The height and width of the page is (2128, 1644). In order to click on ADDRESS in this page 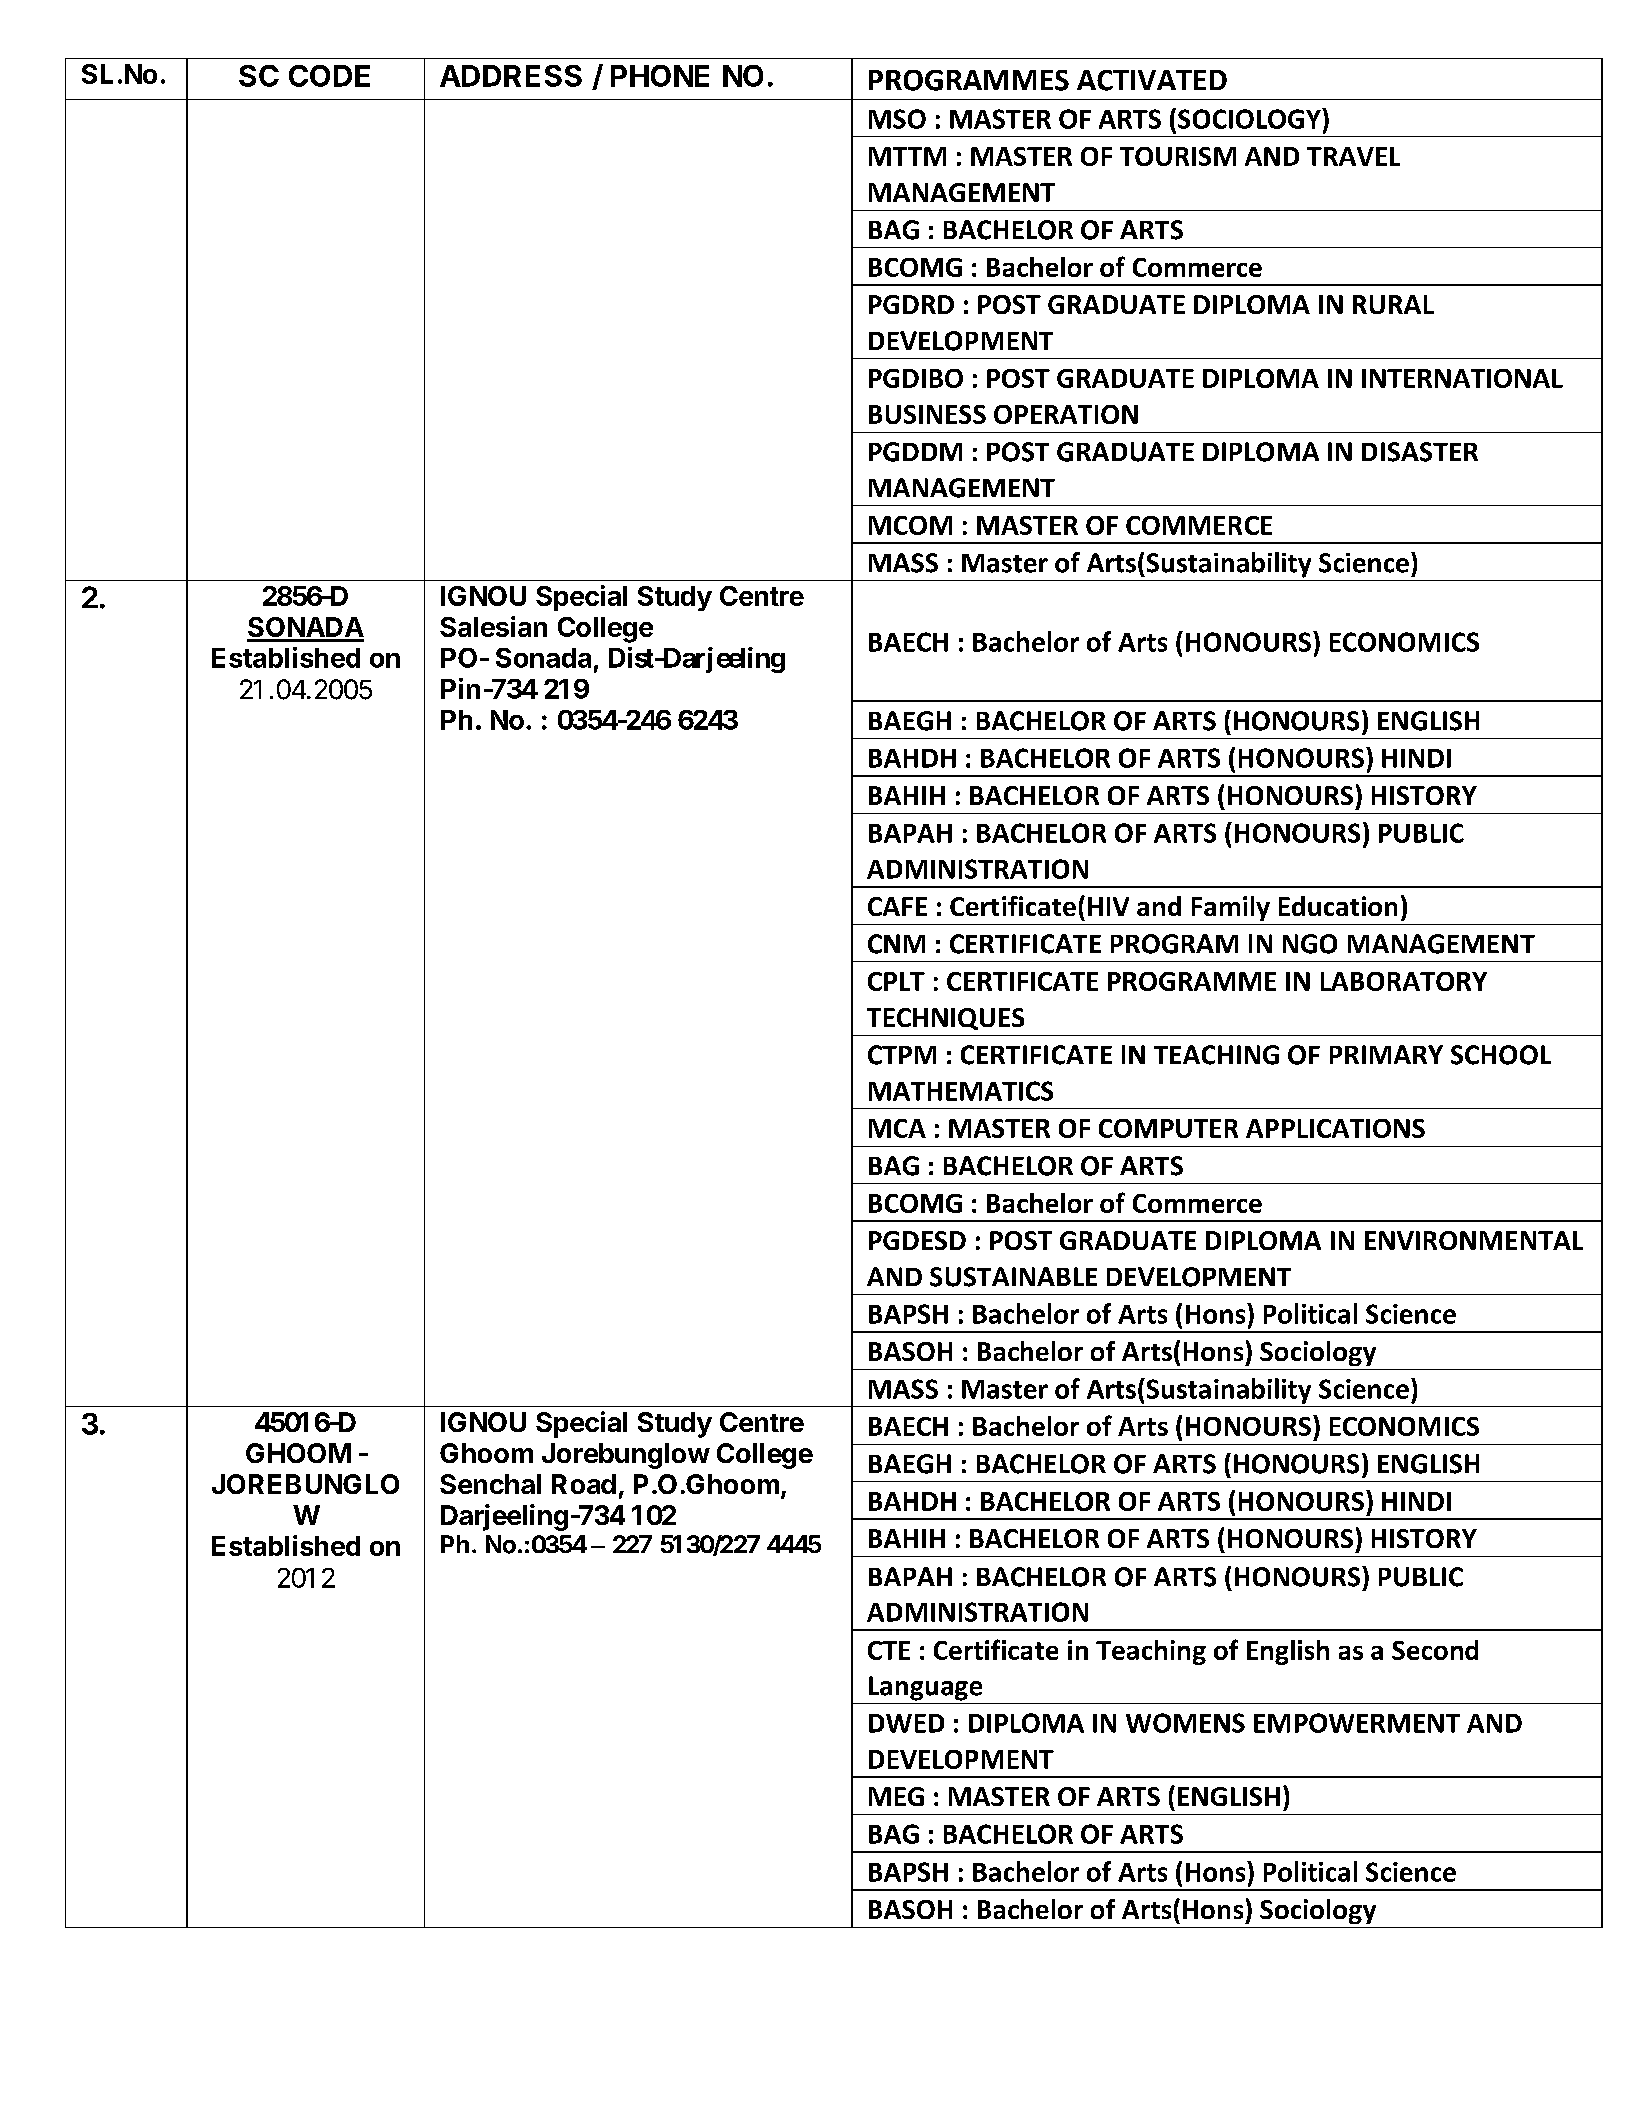, I will do `click(511, 76)`.
